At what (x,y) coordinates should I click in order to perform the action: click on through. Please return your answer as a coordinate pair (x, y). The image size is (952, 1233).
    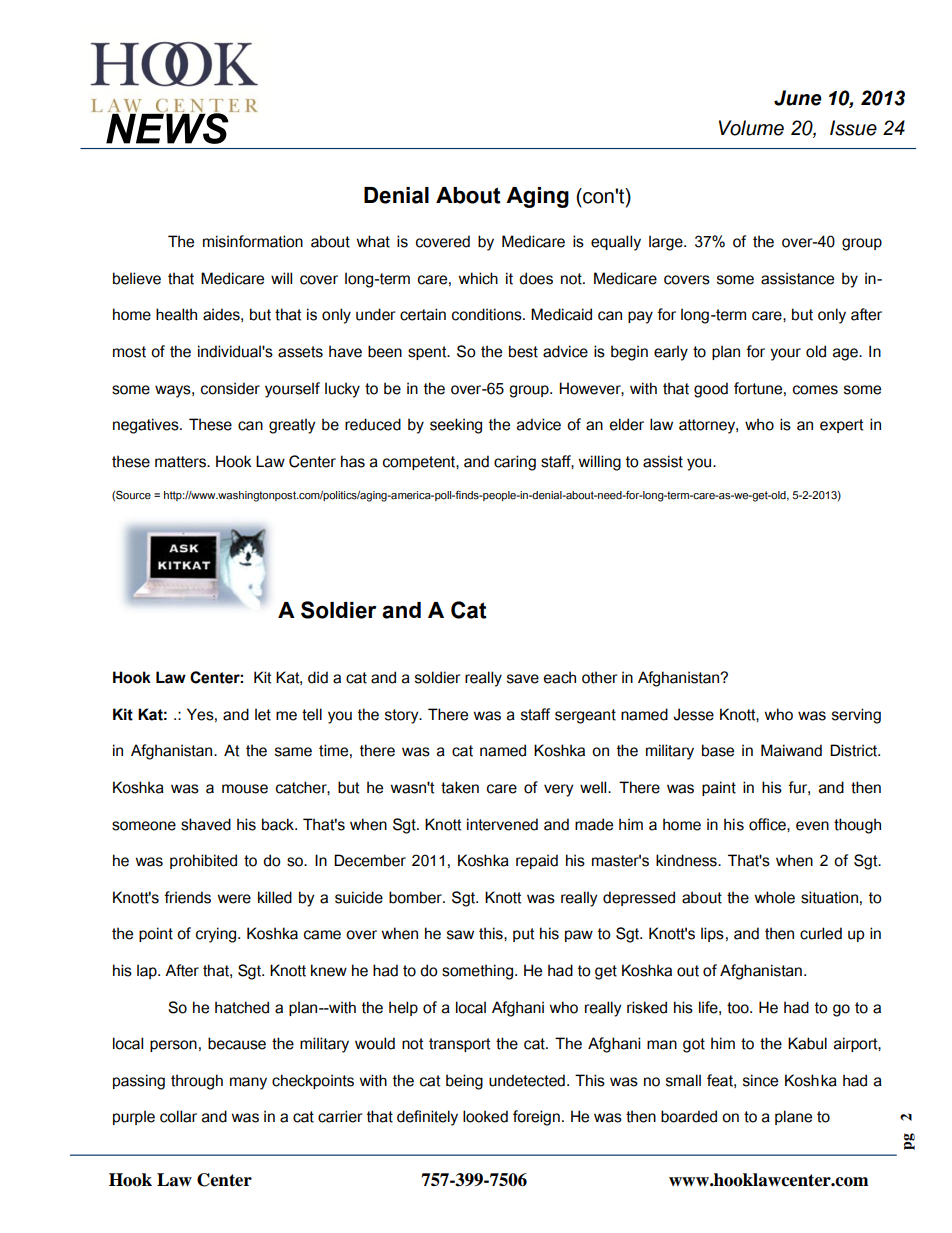
    Looking at the image, I should click on (197, 1082).
